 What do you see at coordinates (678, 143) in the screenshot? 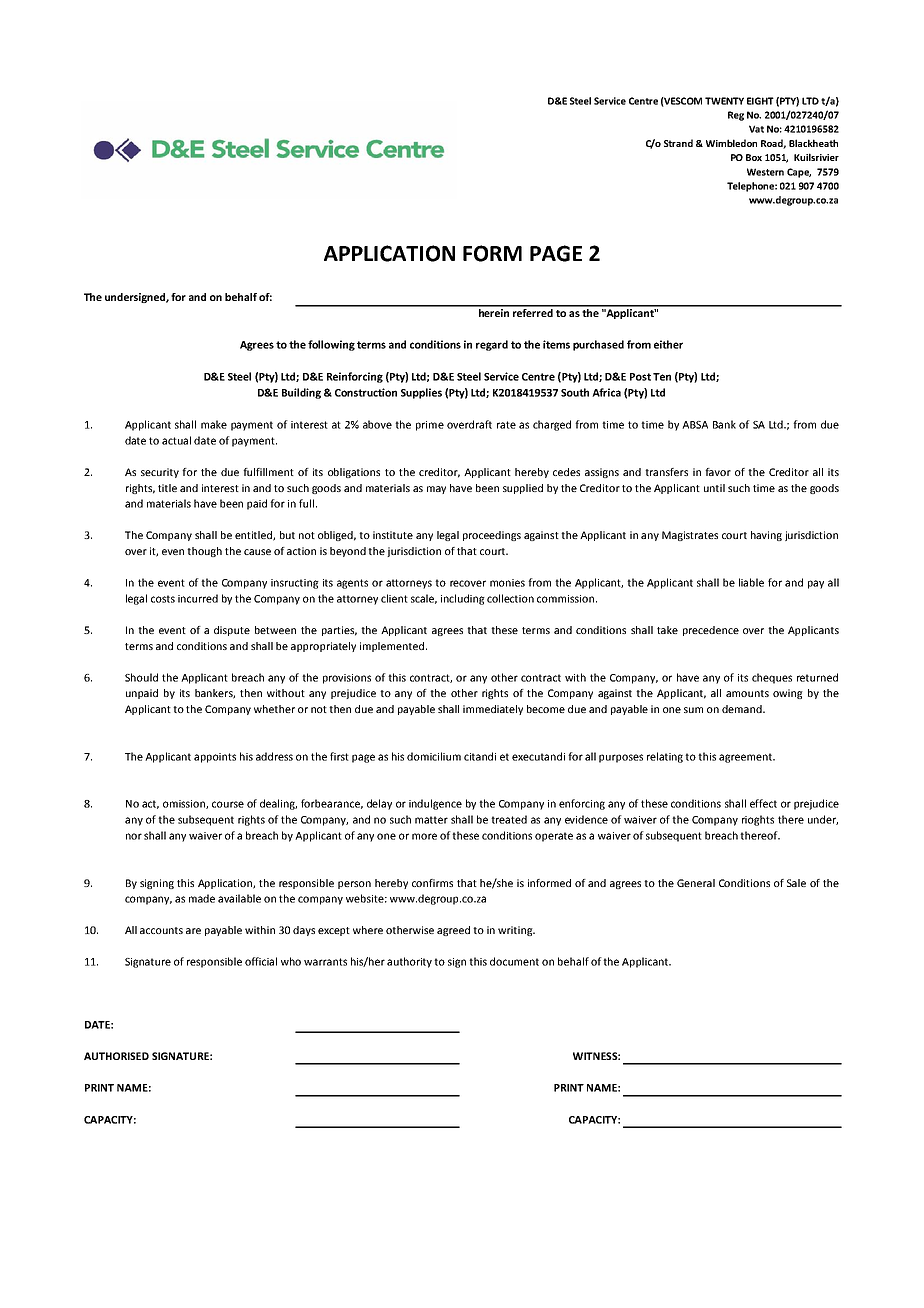
I see `Strand` at bounding box center [678, 143].
